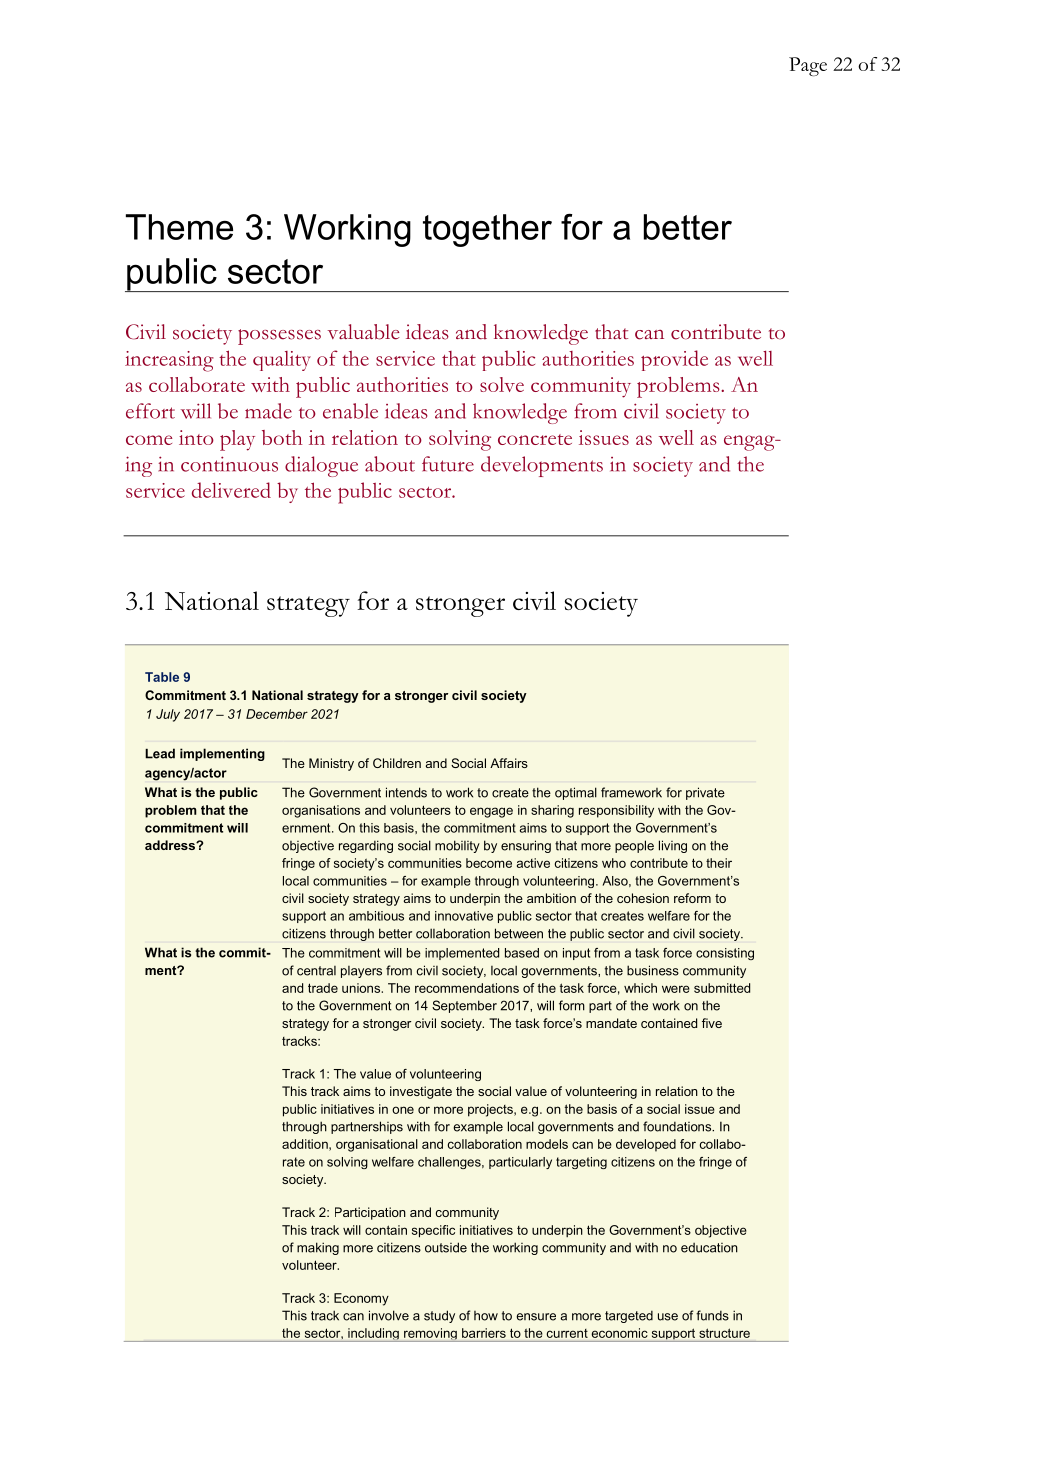  Describe the element at coordinates (318, 1248) in the screenshot. I see `making` at that location.
